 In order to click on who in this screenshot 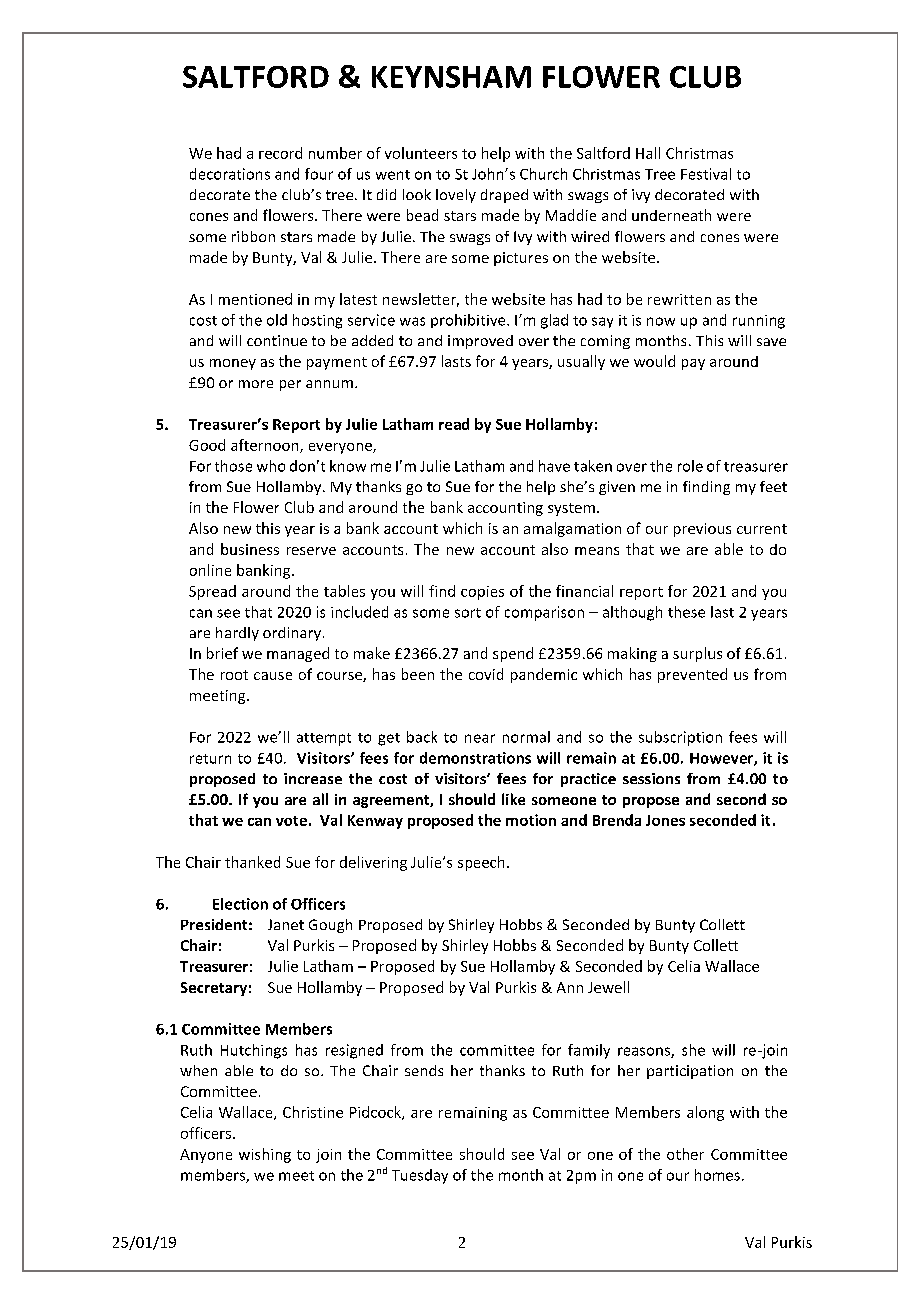, I will do `click(271, 466)`.
